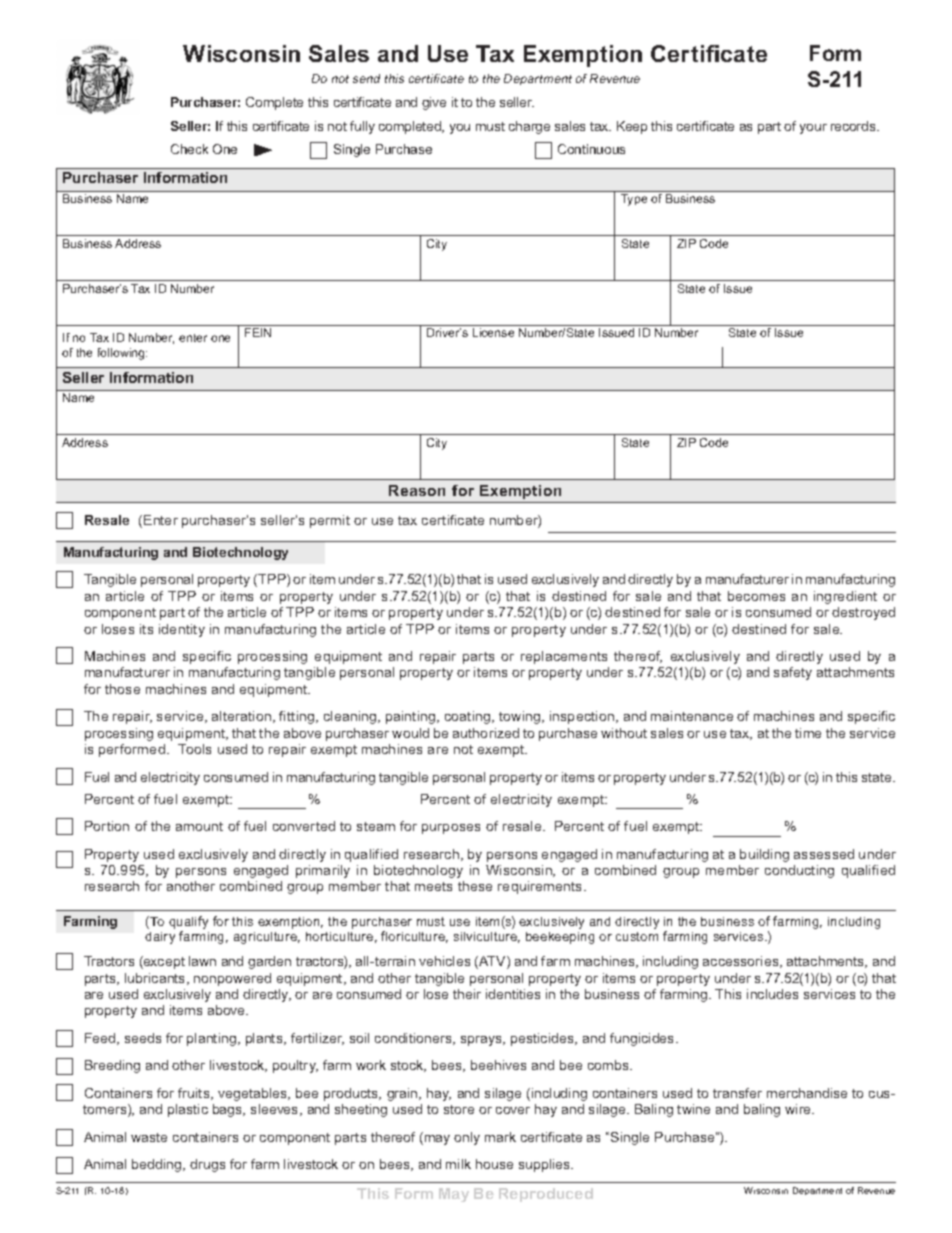 Image resolution: width=952 pixels, height=1233 pixels. Describe the element at coordinates (182, 630) in the screenshot. I see `identity` at that location.
